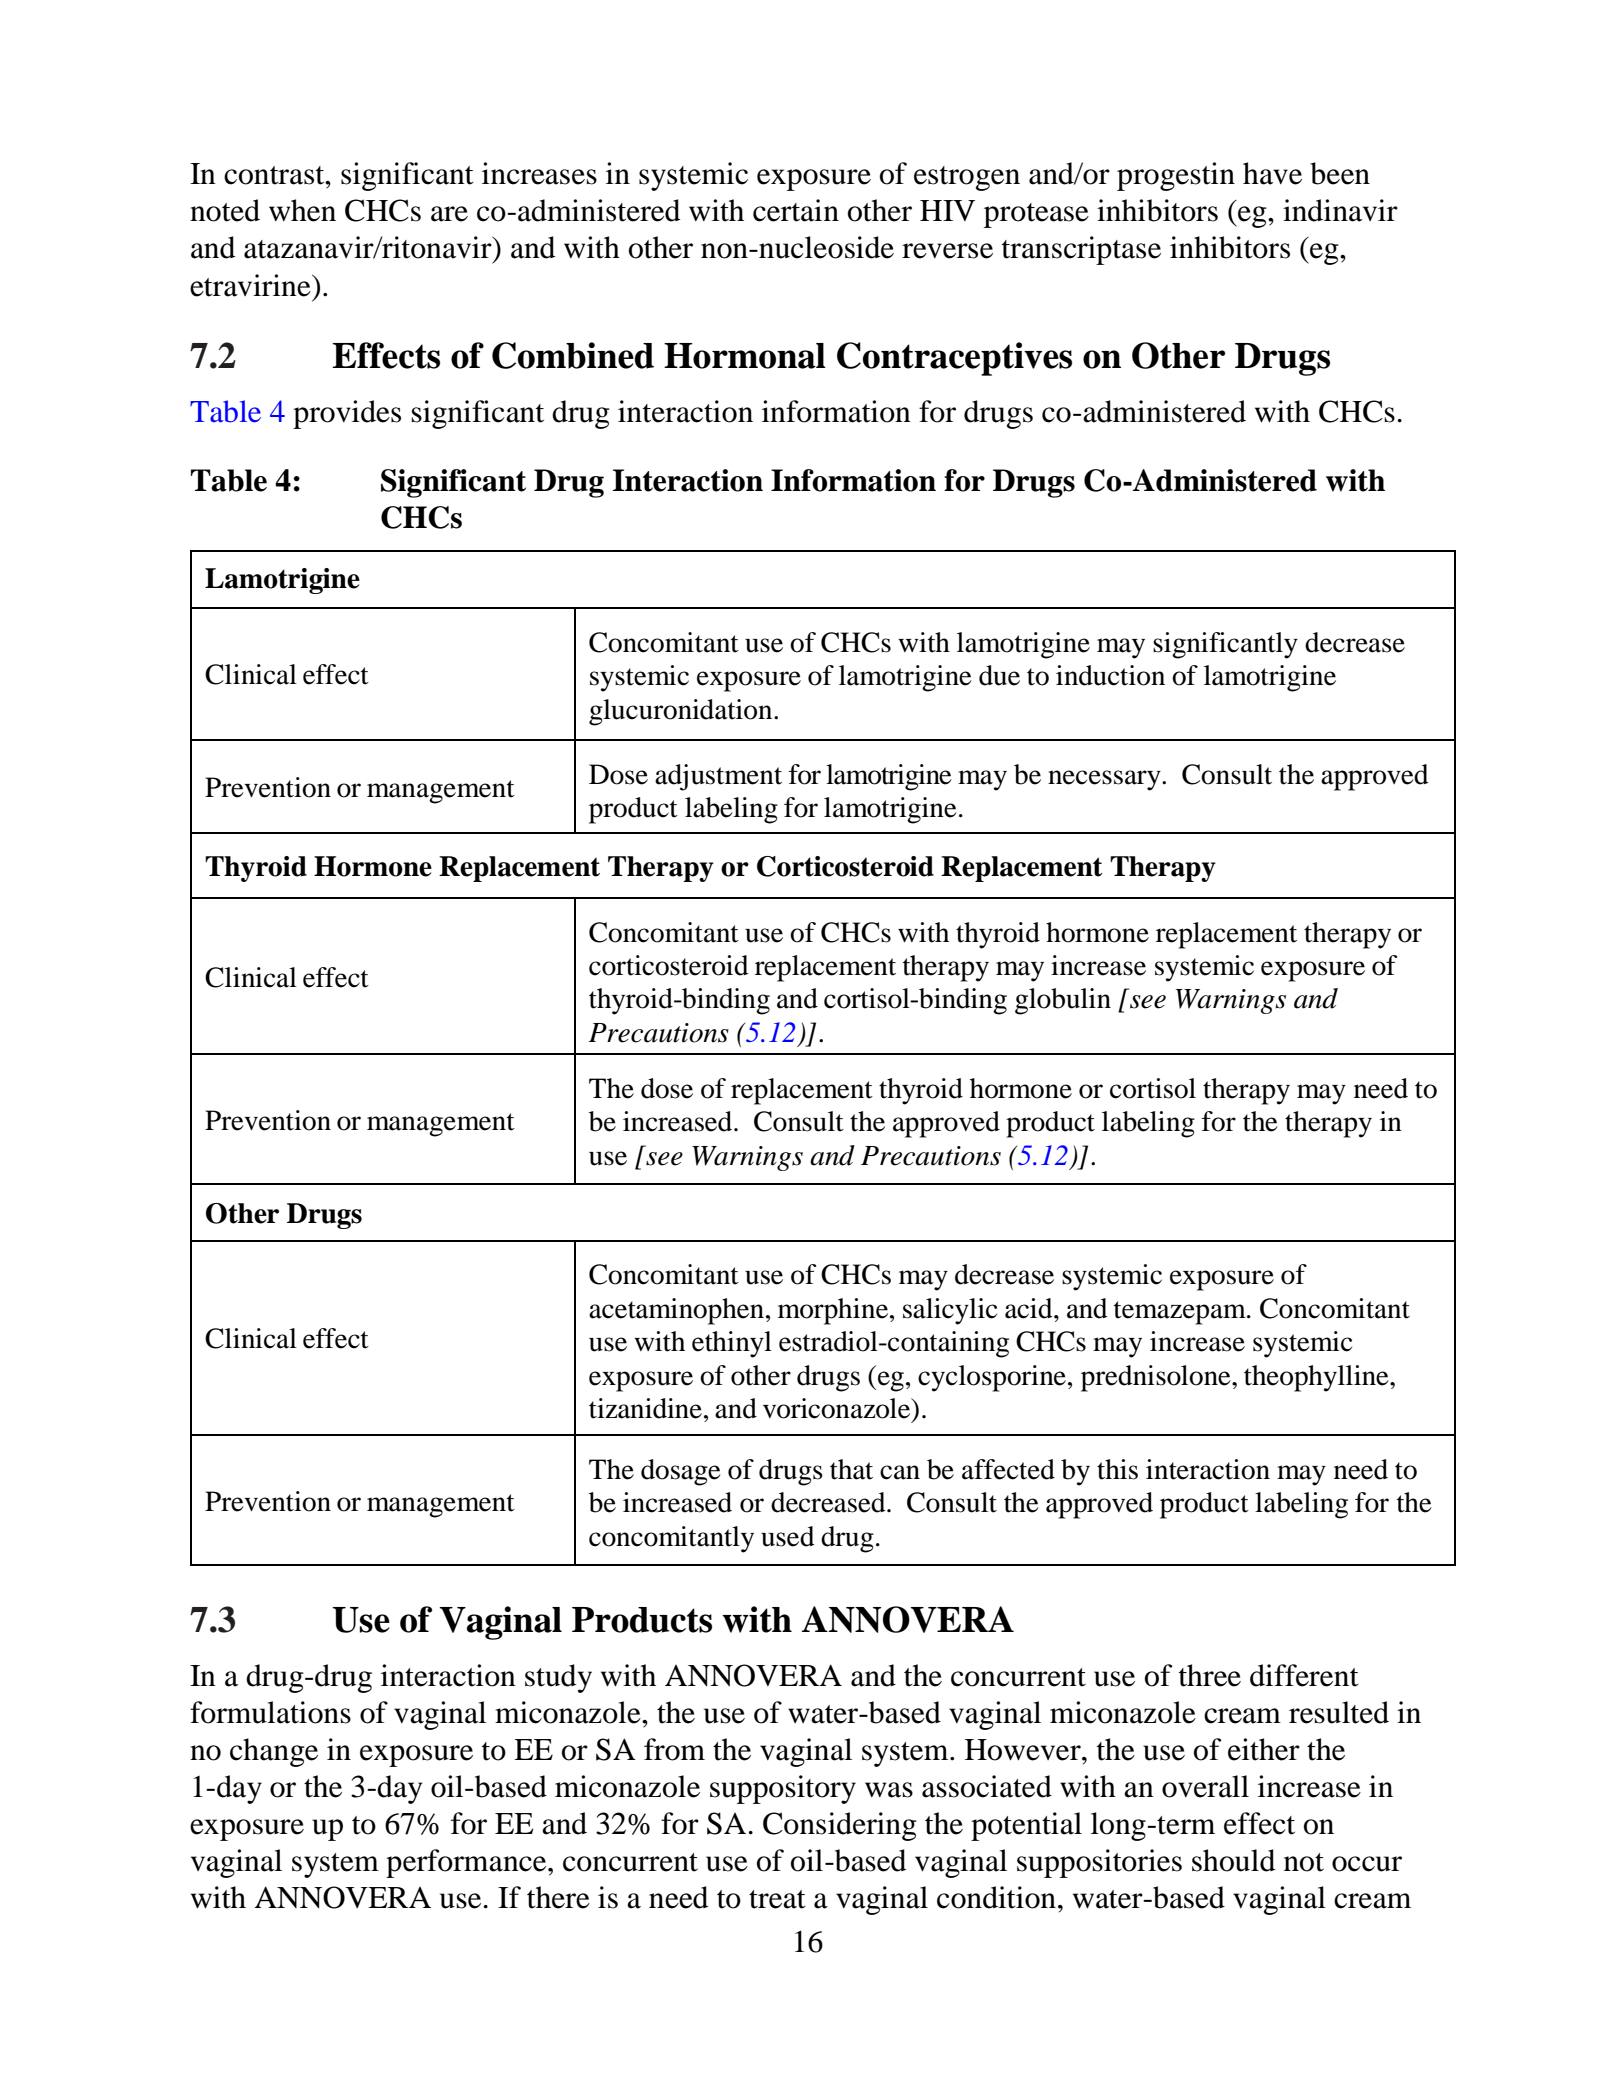 The height and width of the document is (2090, 1615). I want to click on should, so click(1233, 1860).
